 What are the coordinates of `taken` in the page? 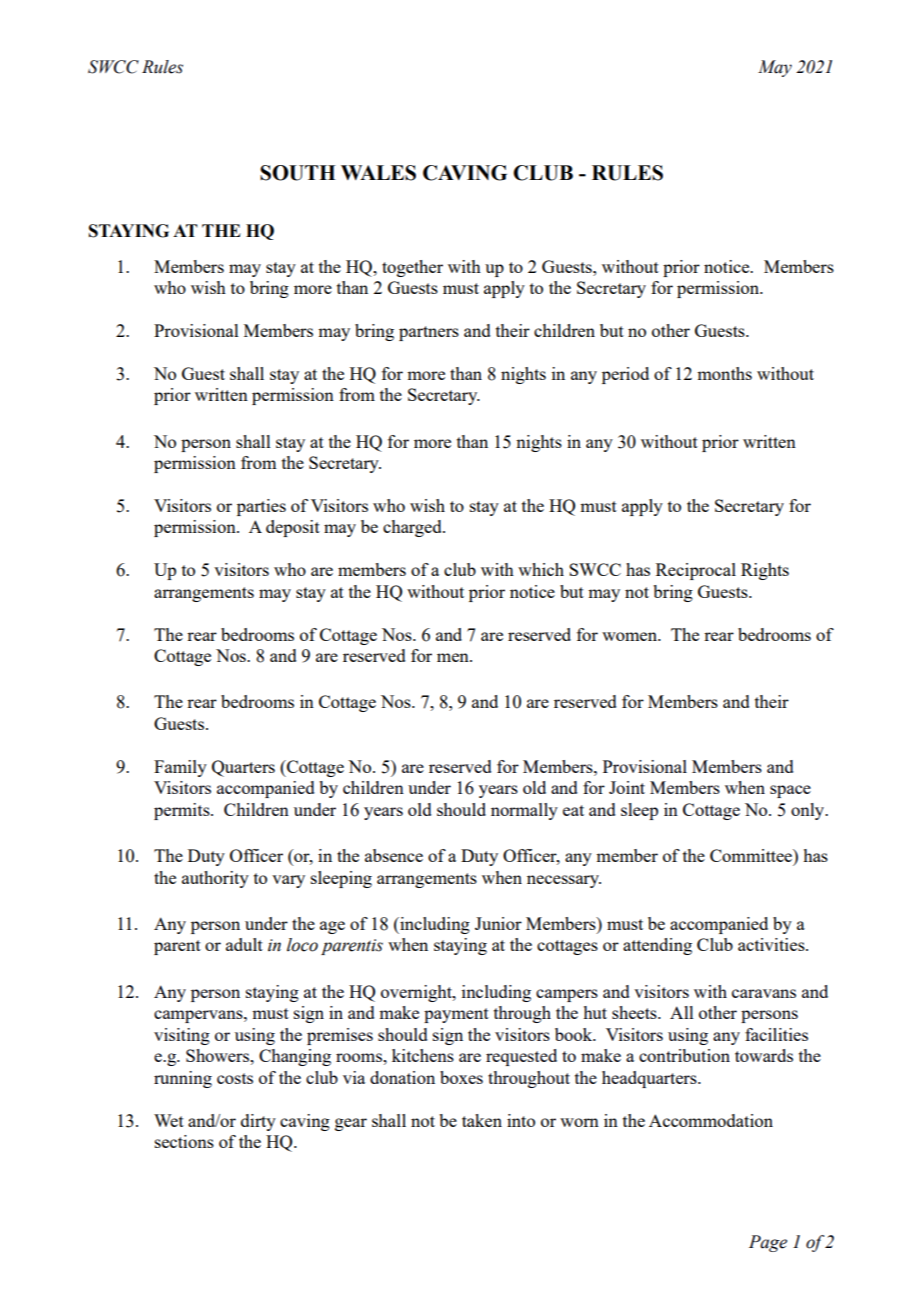 It's located at (482, 1120).
